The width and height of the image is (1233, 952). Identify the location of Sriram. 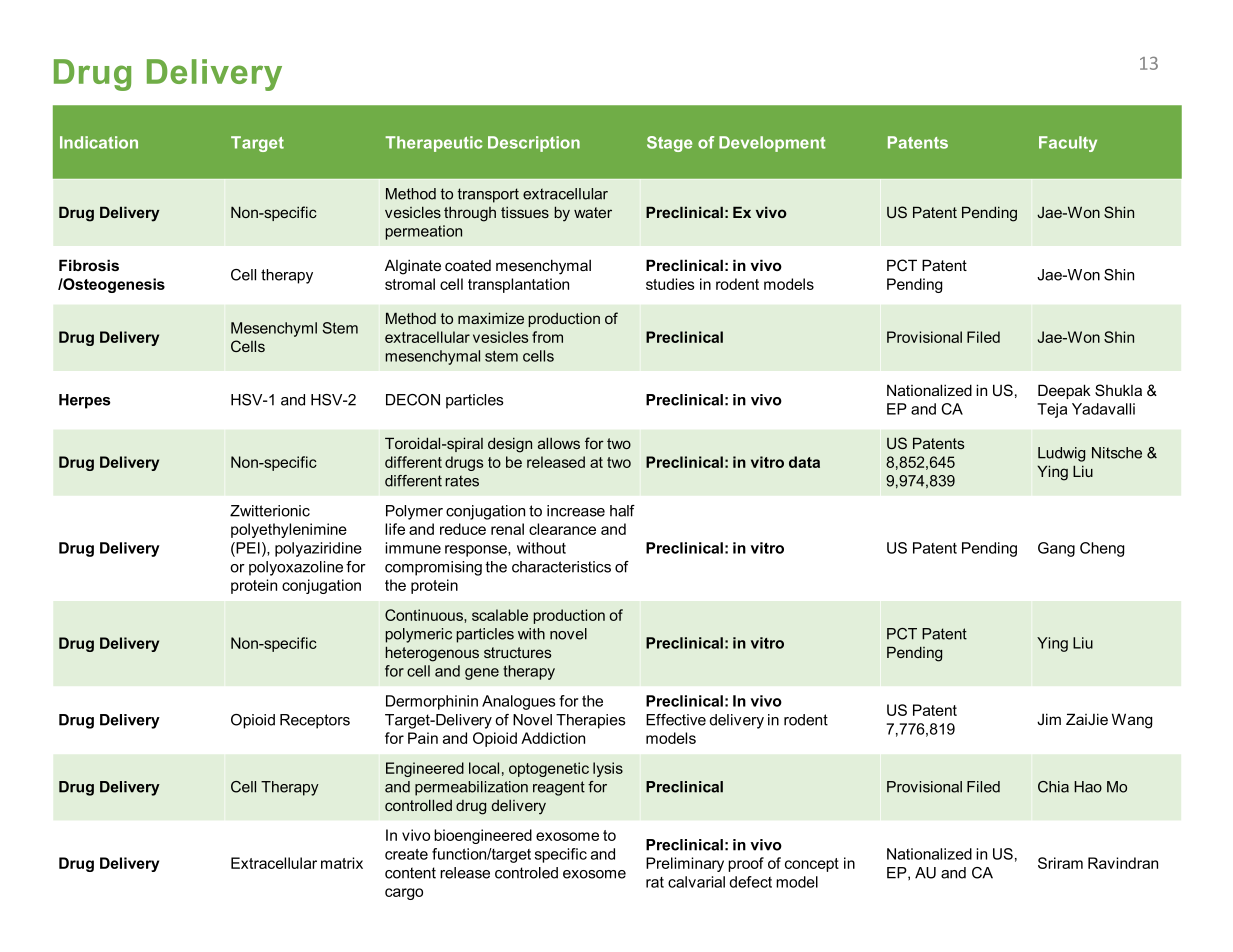
(1060, 863).
